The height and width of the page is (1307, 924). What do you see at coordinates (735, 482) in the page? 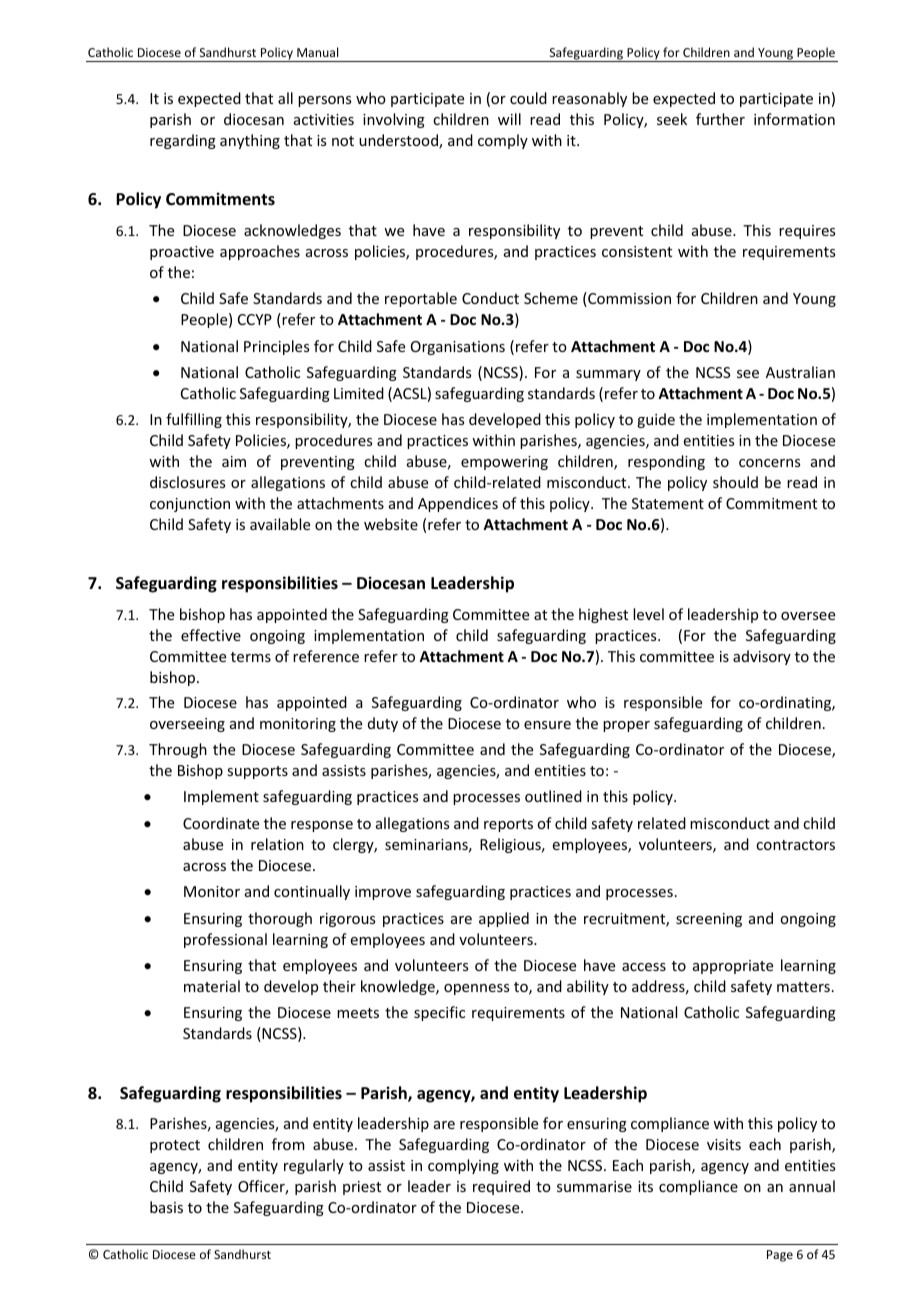
I see `should` at bounding box center [735, 482].
